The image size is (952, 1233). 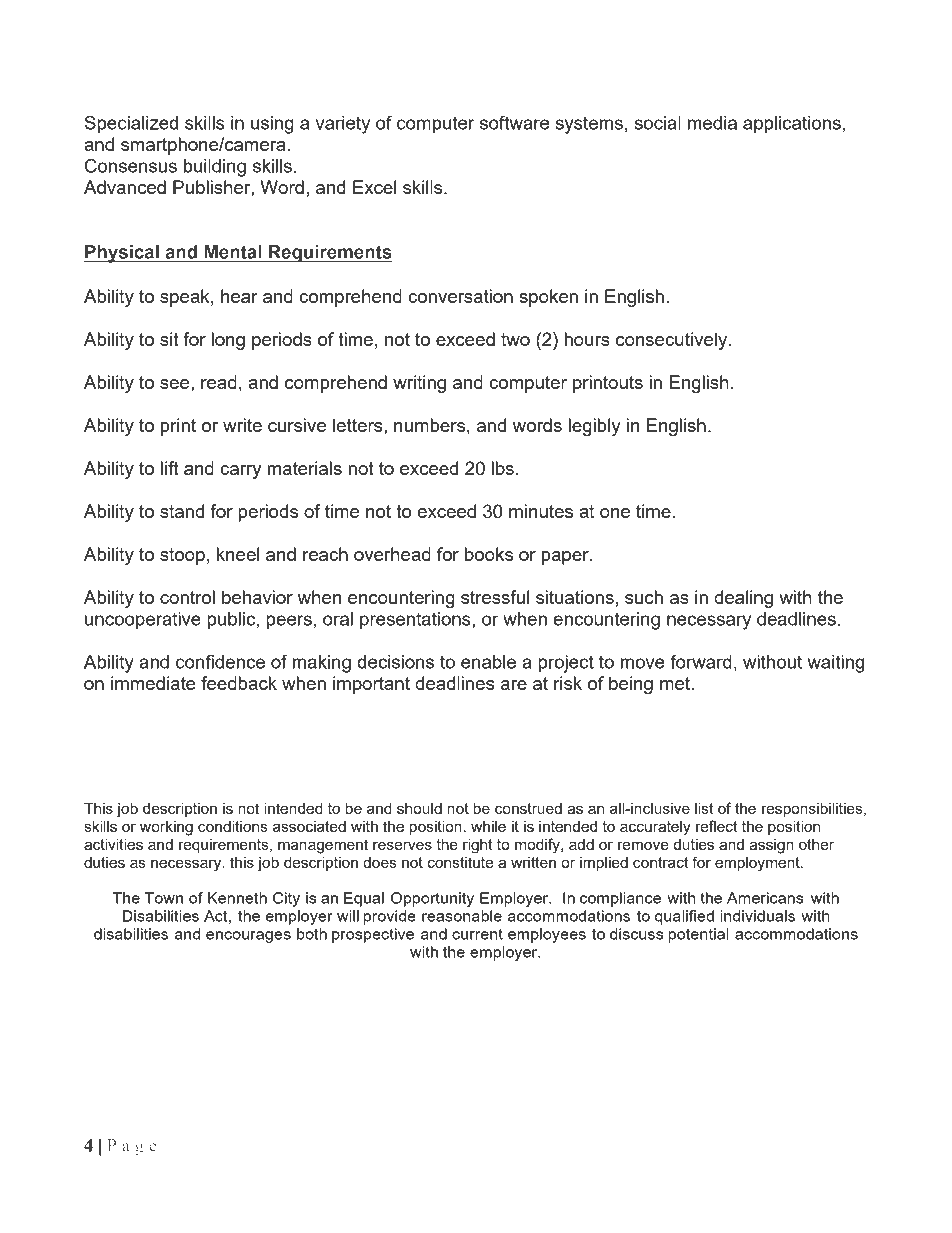 I want to click on dealing, so click(x=743, y=599).
